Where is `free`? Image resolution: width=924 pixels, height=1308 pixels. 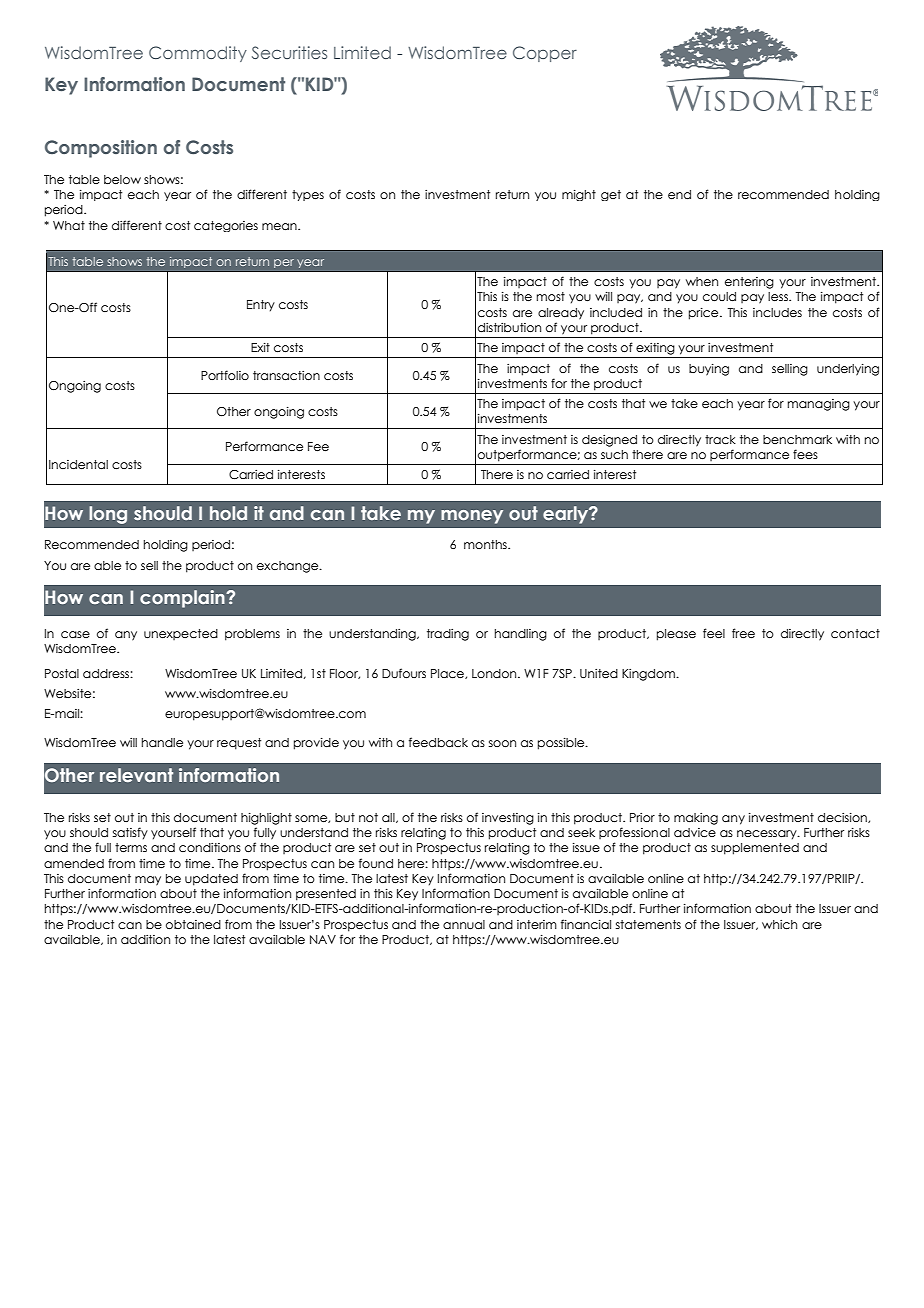 free is located at coordinates (743, 633).
